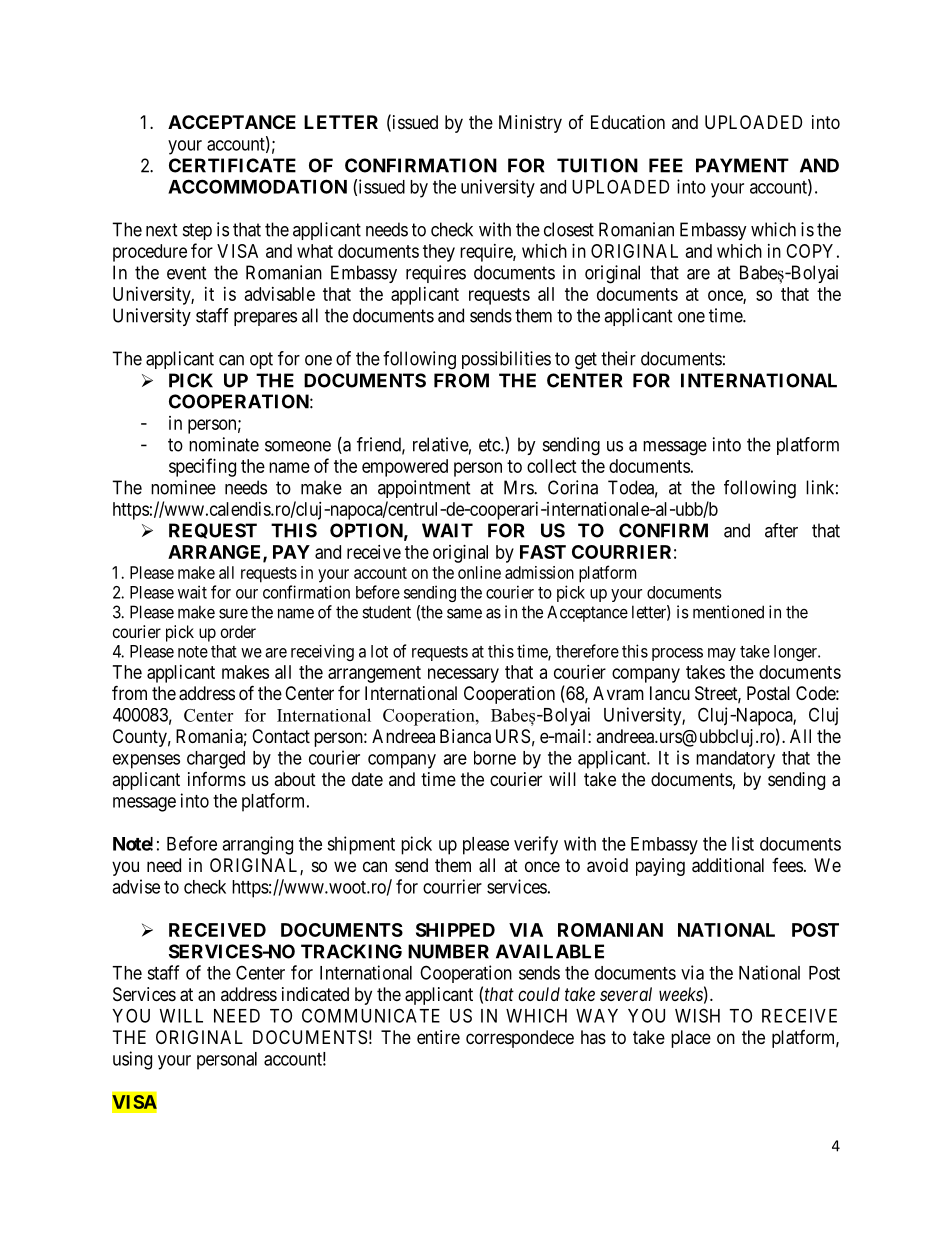 The width and height of the page is (952, 1233). Describe the element at coordinates (742, 165) in the page. I see `PAYMENT` at that location.
